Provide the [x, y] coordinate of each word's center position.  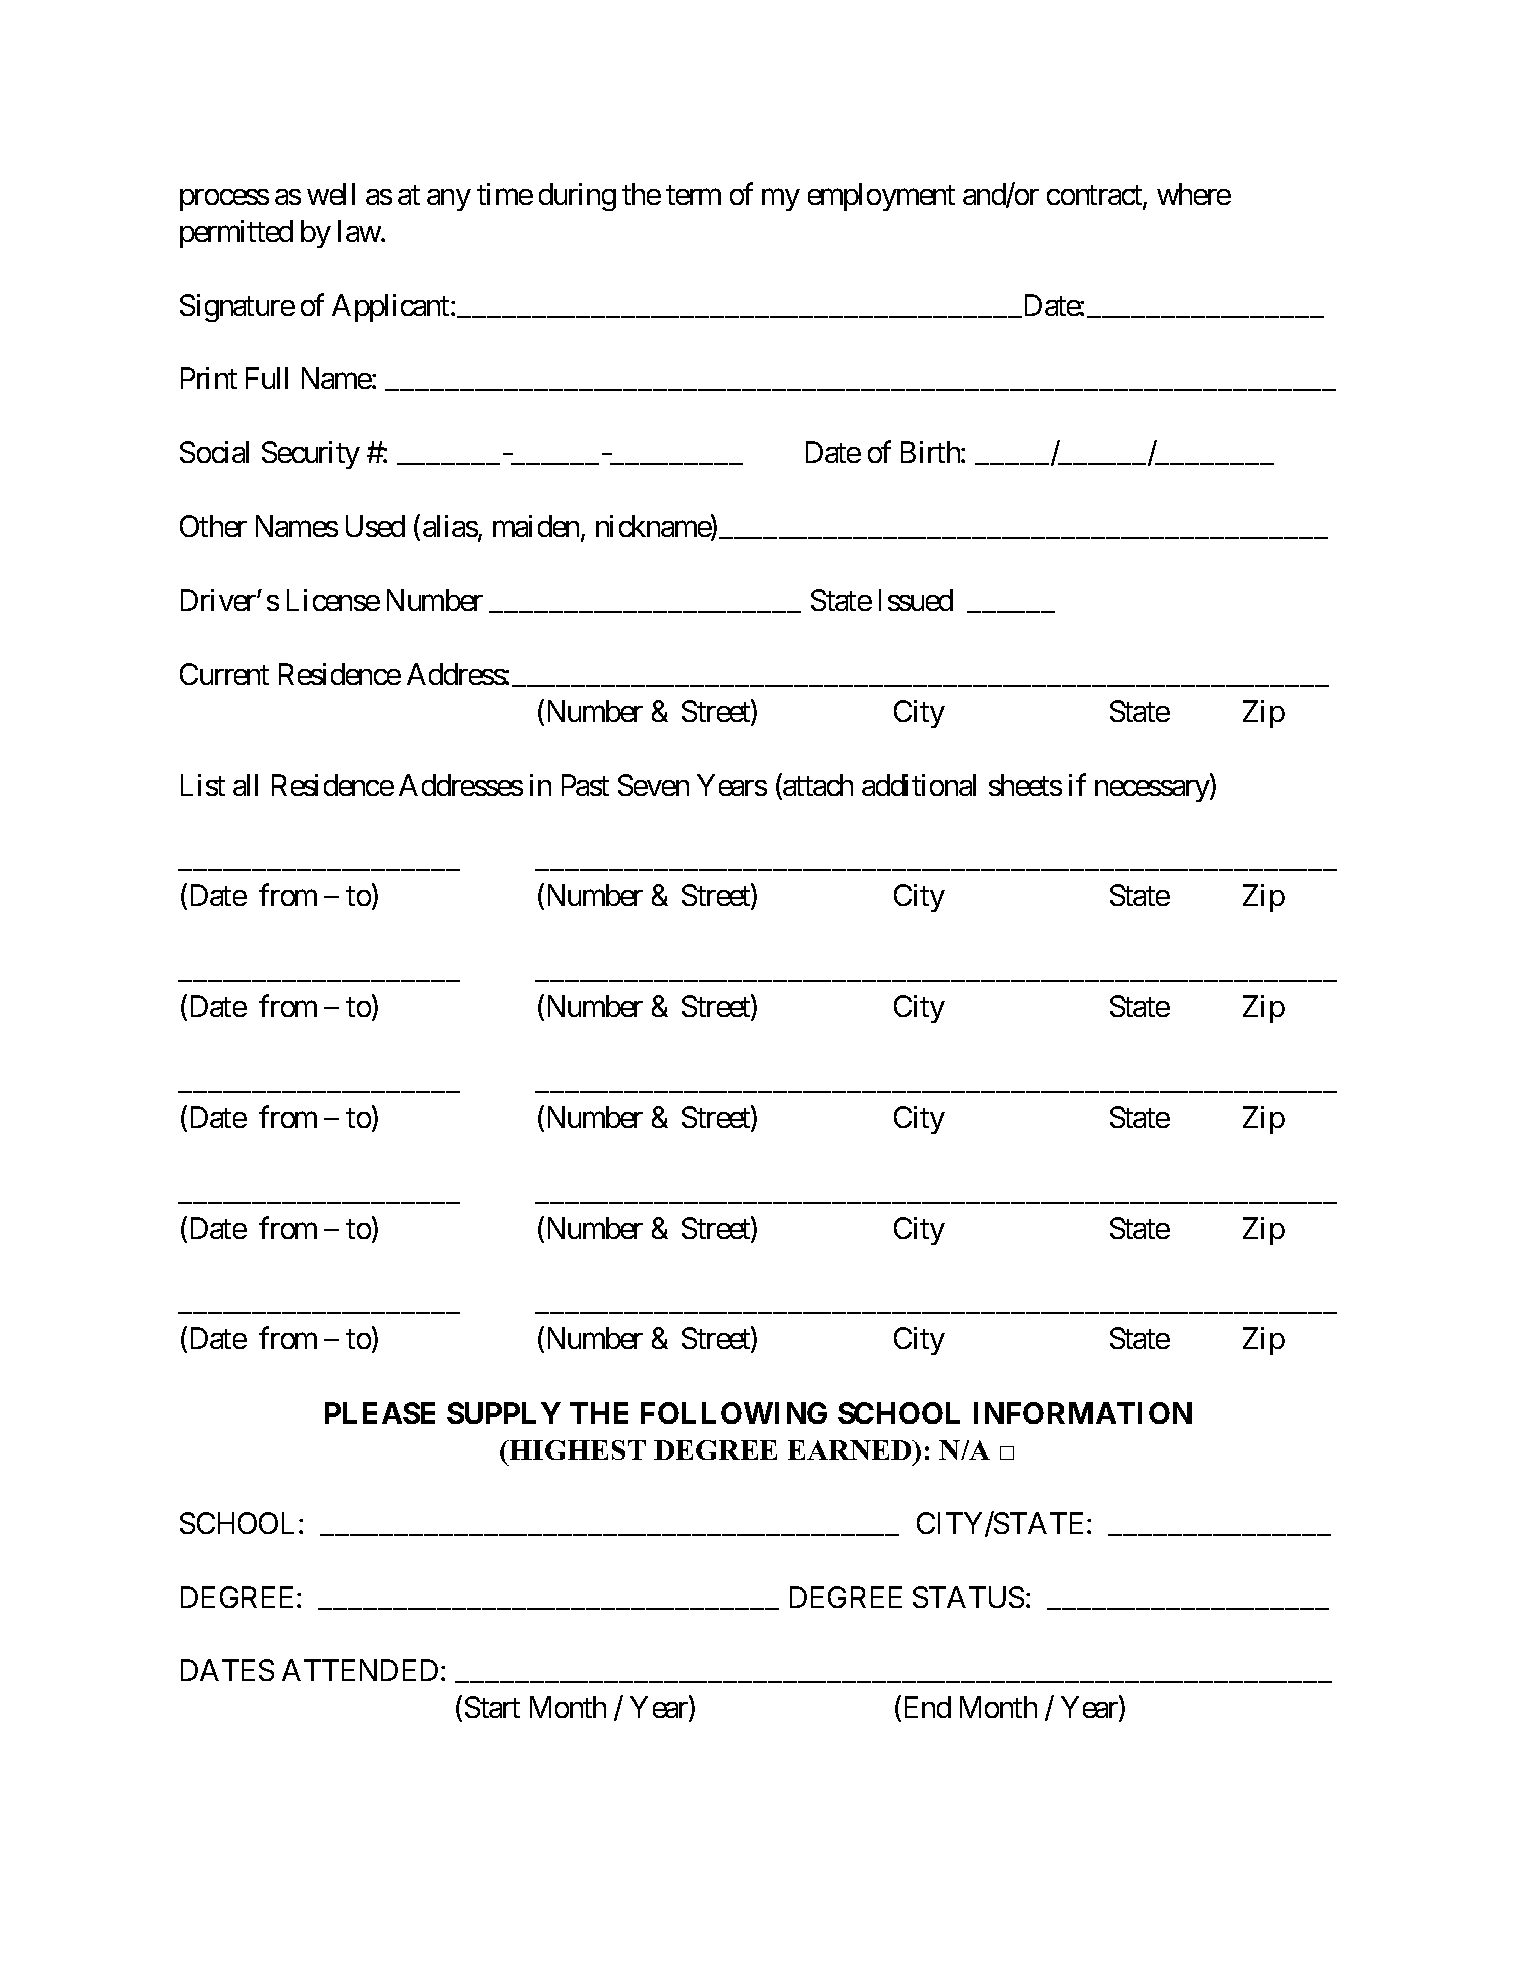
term [693, 195]
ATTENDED [360, 1670]
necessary [1153, 791]
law [360, 231]
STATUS [968, 1597]
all [245, 785]
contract [1095, 197]
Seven [653, 785]
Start [492, 1707]
